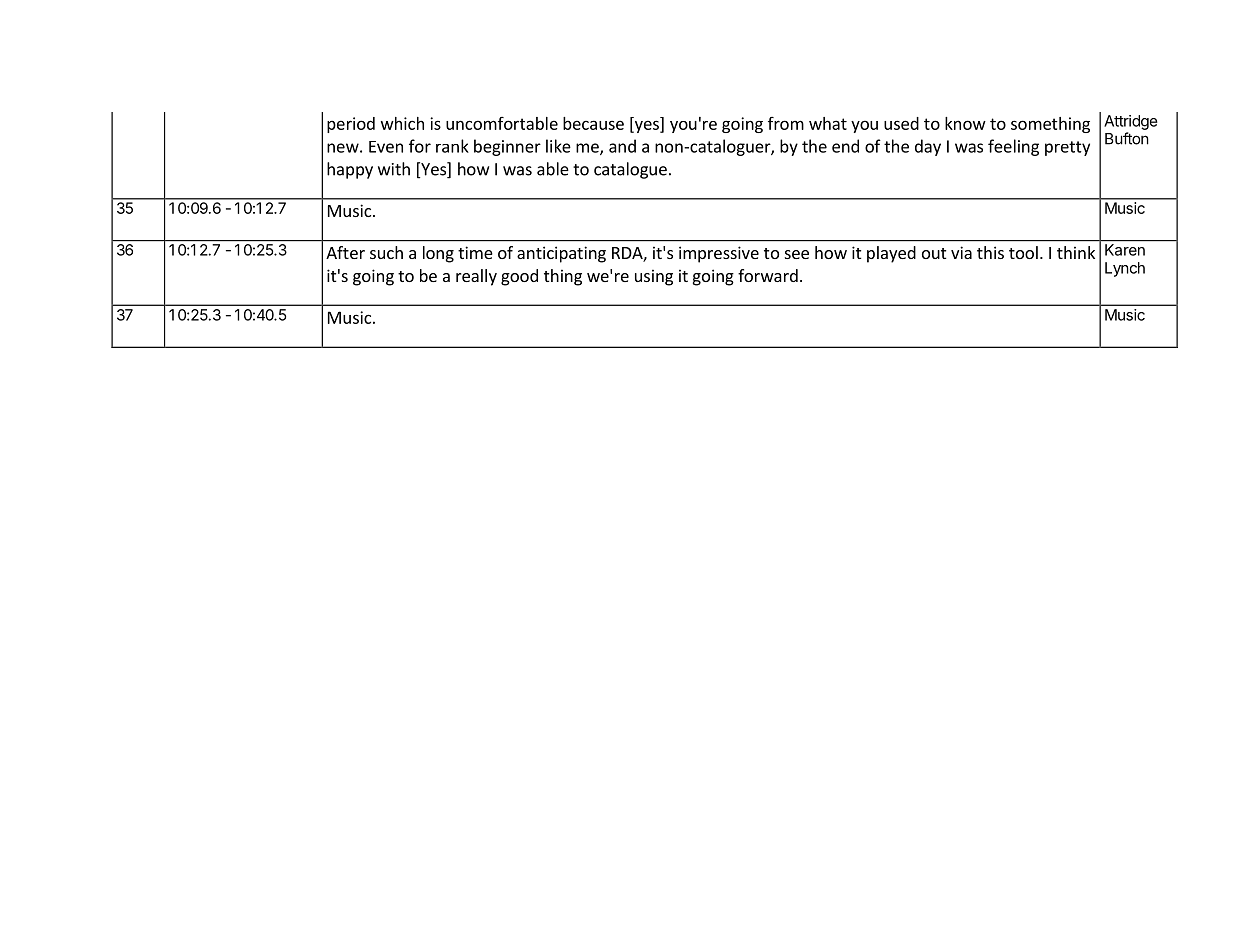 The image size is (1233, 952). Describe the element at coordinates (476, 277) in the document. I see `really` at that location.
